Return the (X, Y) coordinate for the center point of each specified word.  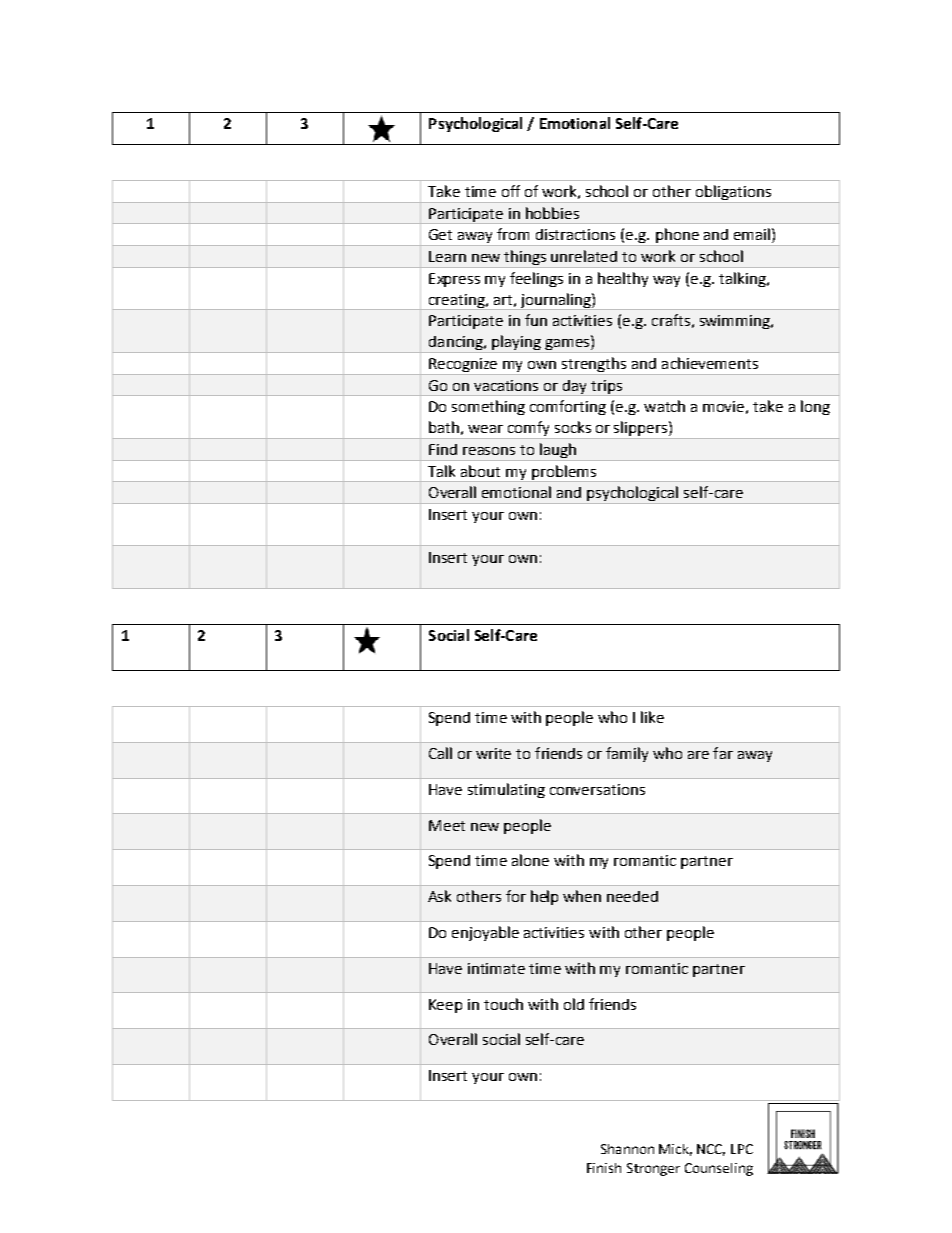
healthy (623, 279)
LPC (742, 1149)
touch (503, 1004)
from (513, 234)
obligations (734, 194)
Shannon (627, 1149)
